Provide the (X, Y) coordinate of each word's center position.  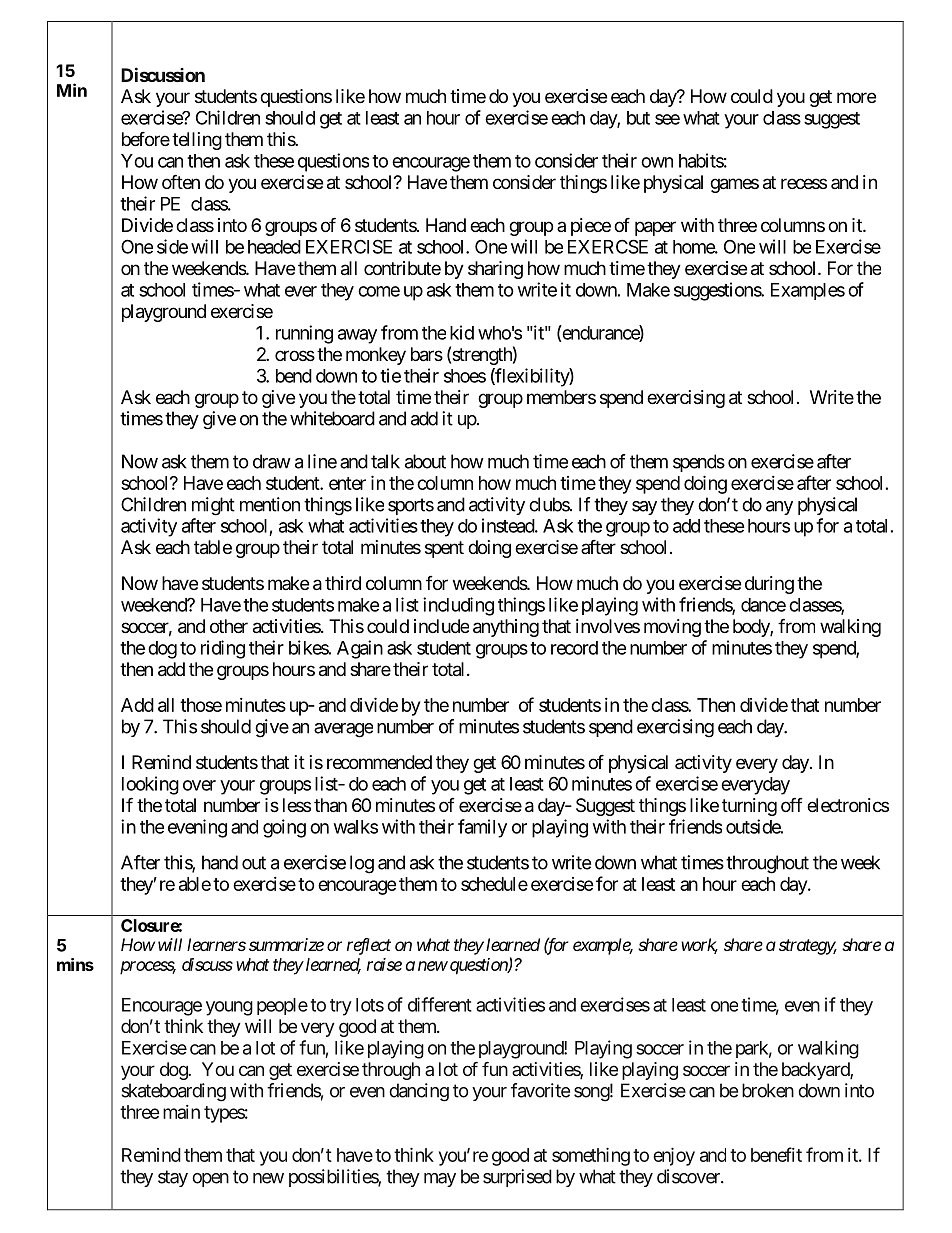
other (229, 626)
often (181, 181)
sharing (495, 270)
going (284, 828)
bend (294, 376)
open (210, 1180)
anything (506, 628)
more (856, 97)
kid (462, 332)
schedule (494, 884)
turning (749, 807)
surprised (517, 1178)
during (769, 585)
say (644, 508)
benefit (776, 1154)
